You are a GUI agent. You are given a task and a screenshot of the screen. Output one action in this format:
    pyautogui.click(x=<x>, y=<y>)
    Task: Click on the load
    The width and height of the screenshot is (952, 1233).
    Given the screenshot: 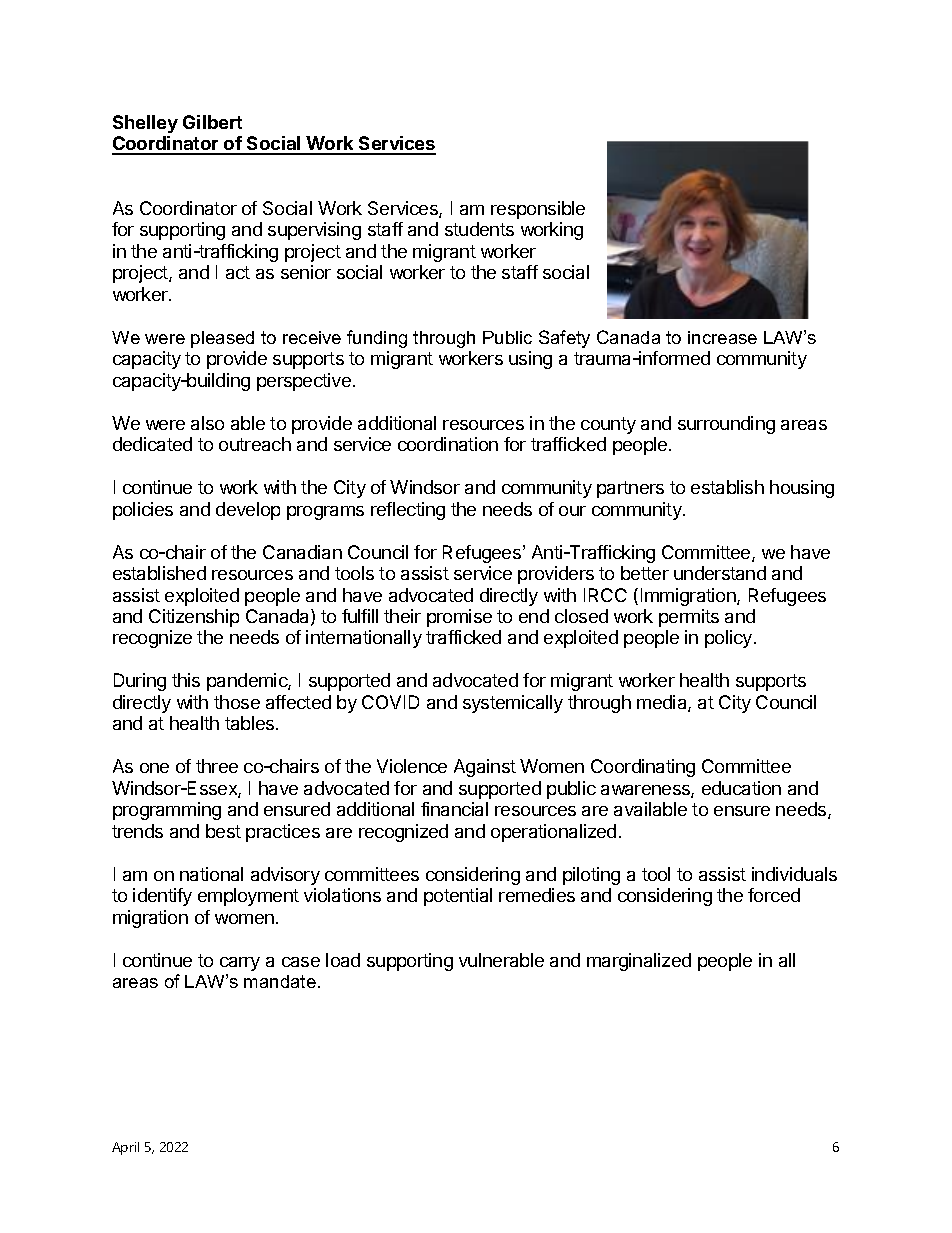 What is the action you would take?
    pyautogui.click(x=343, y=960)
